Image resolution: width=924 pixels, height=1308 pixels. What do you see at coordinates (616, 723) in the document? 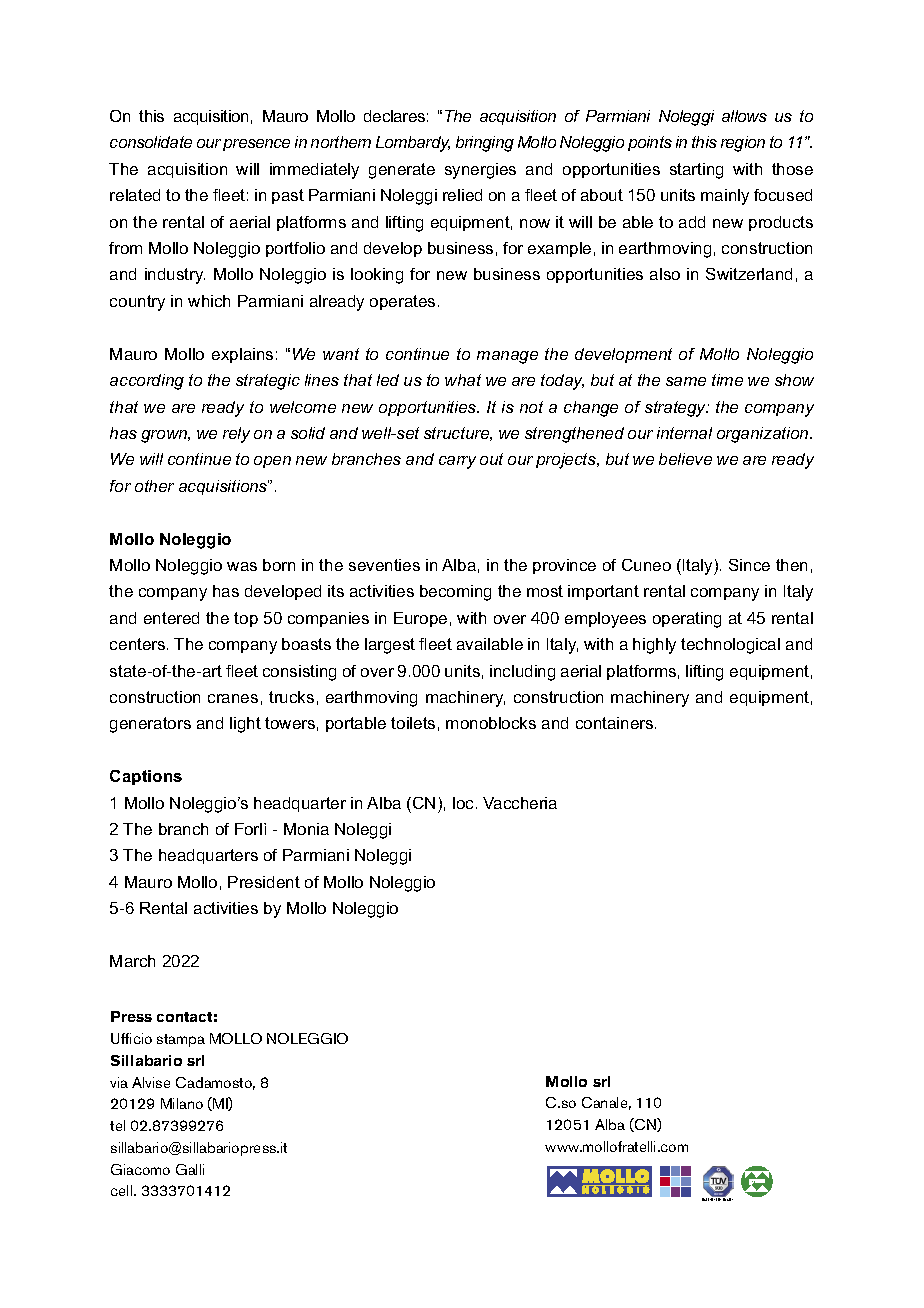
I see `containers` at bounding box center [616, 723].
